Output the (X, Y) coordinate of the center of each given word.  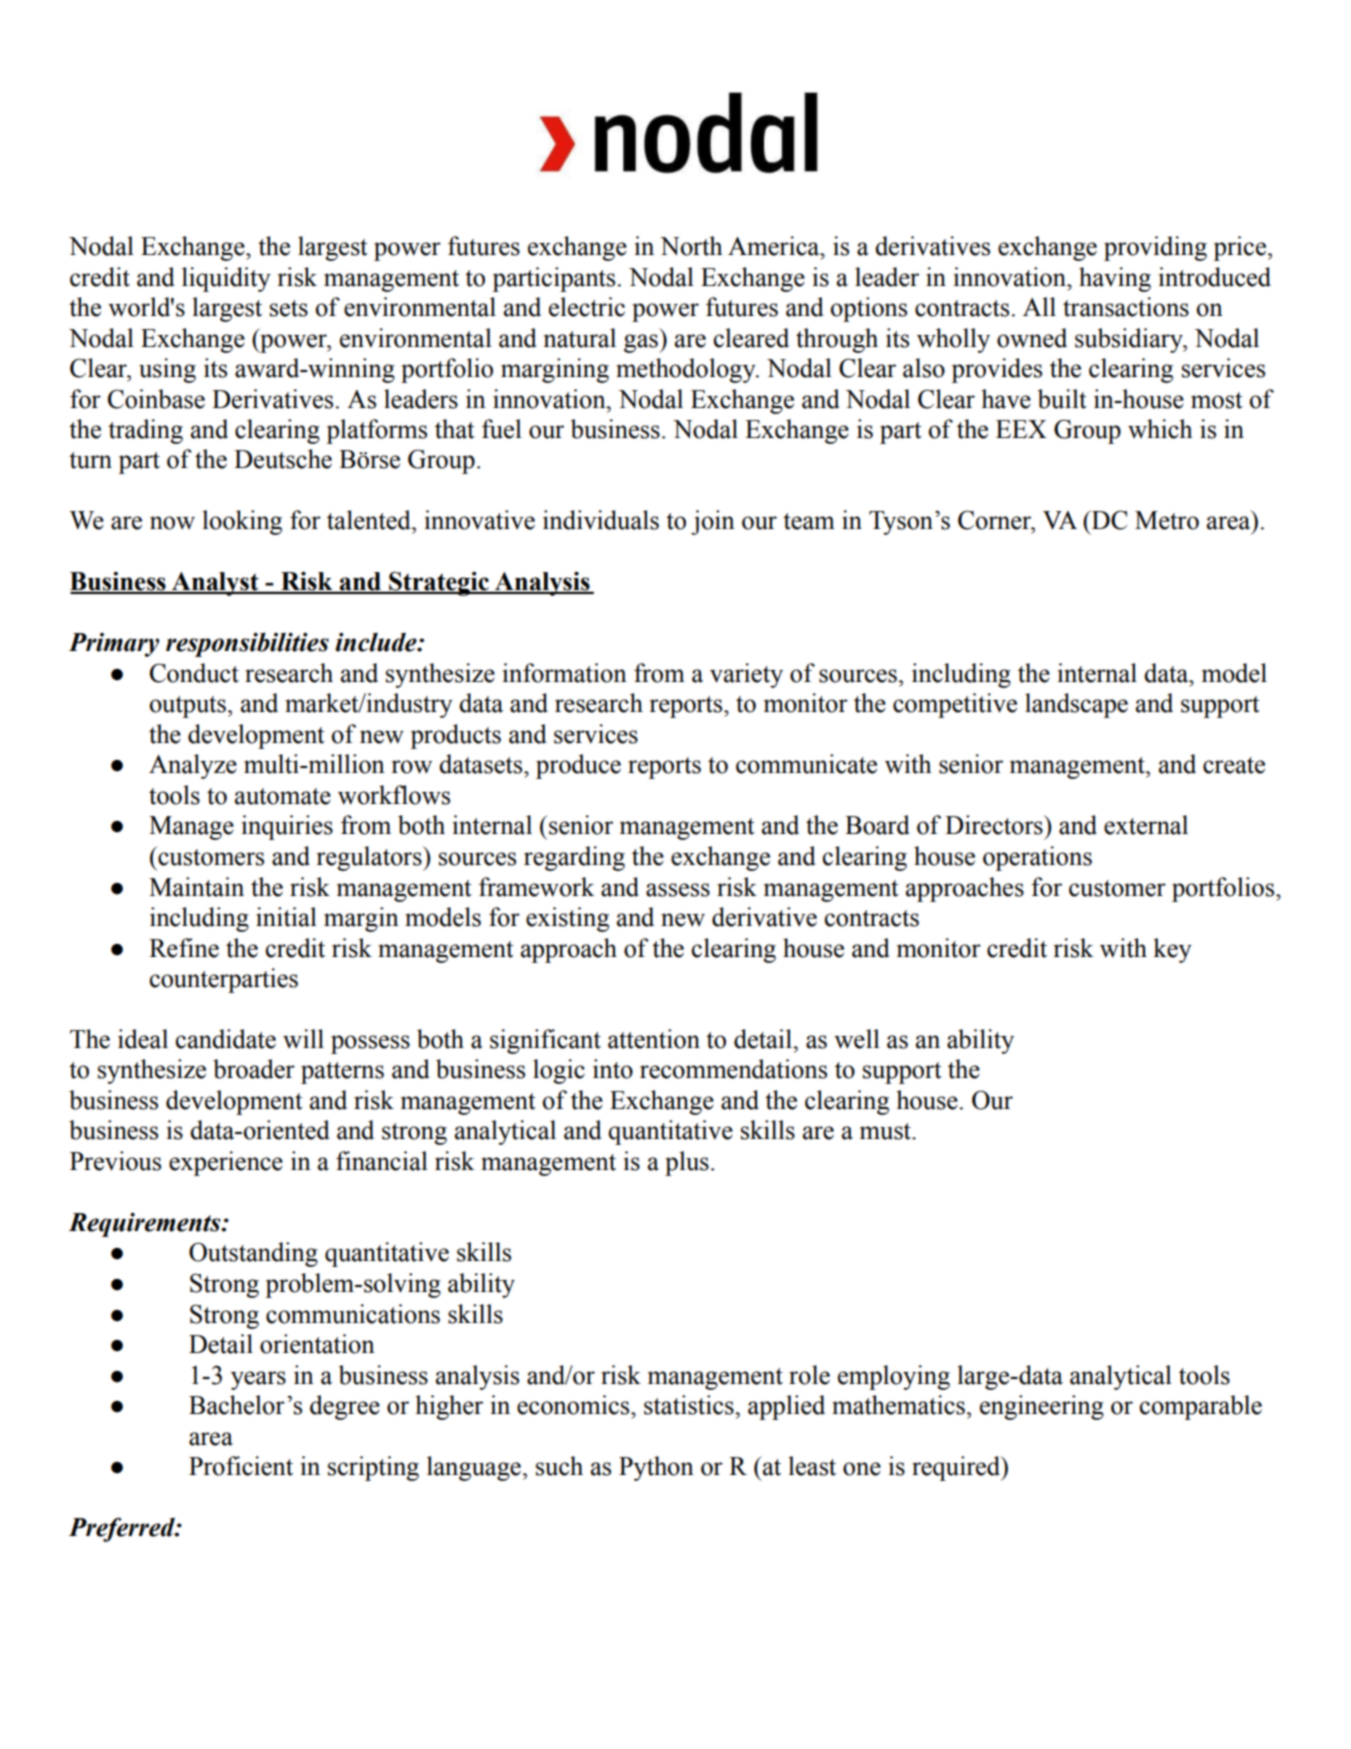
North (691, 246)
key (1172, 950)
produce (578, 766)
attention (654, 1039)
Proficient (241, 1466)
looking (242, 522)
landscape (1076, 705)
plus (687, 1163)
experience (226, 1163)
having (1115, 279)
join (713, 522)
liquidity (226, 279)
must (887, 1131)
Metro (1167, 520)
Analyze (193, 766)
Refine (184, 948)
